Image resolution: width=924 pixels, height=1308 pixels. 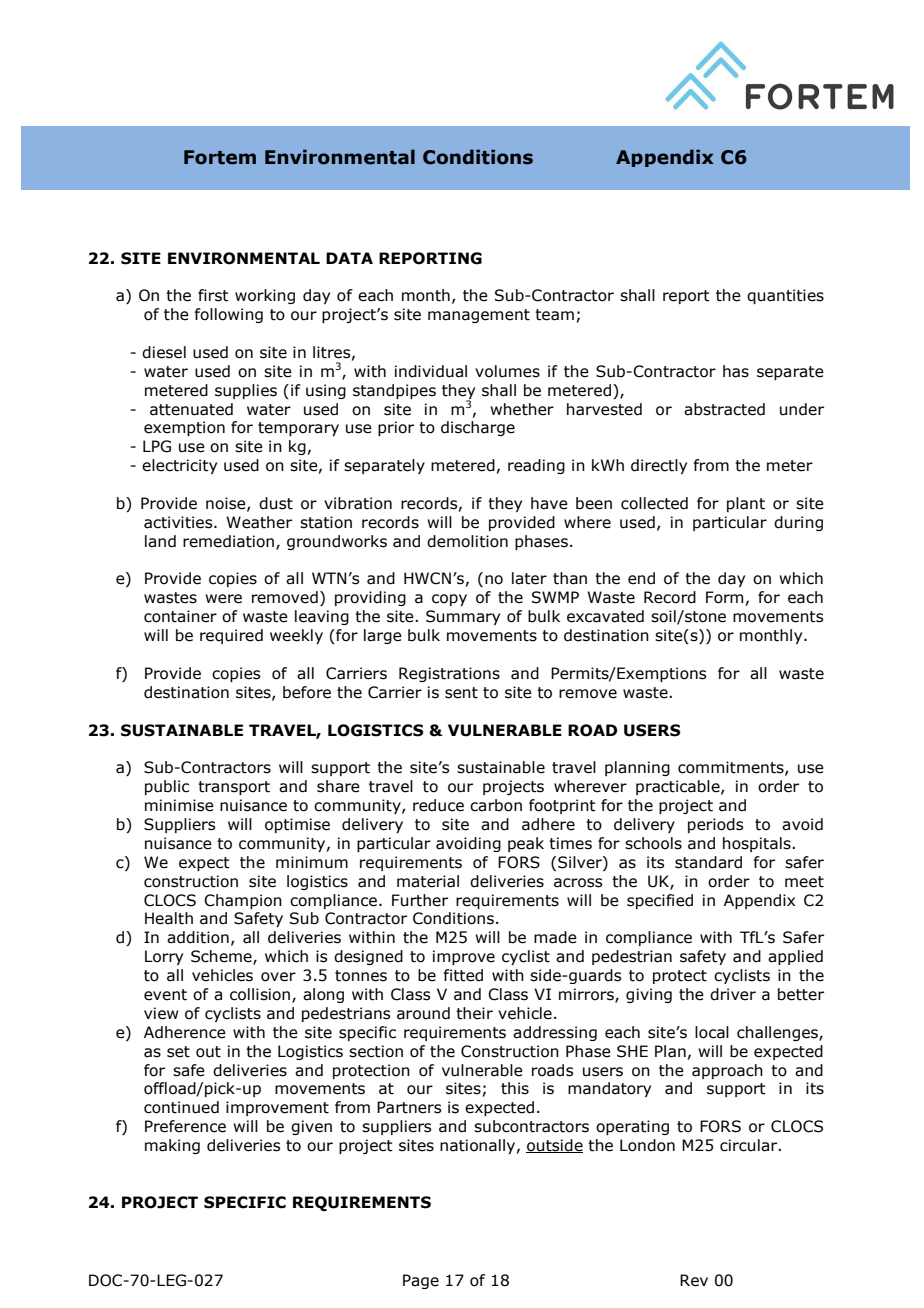 I want to click on first, so click(x=213, y=295).
